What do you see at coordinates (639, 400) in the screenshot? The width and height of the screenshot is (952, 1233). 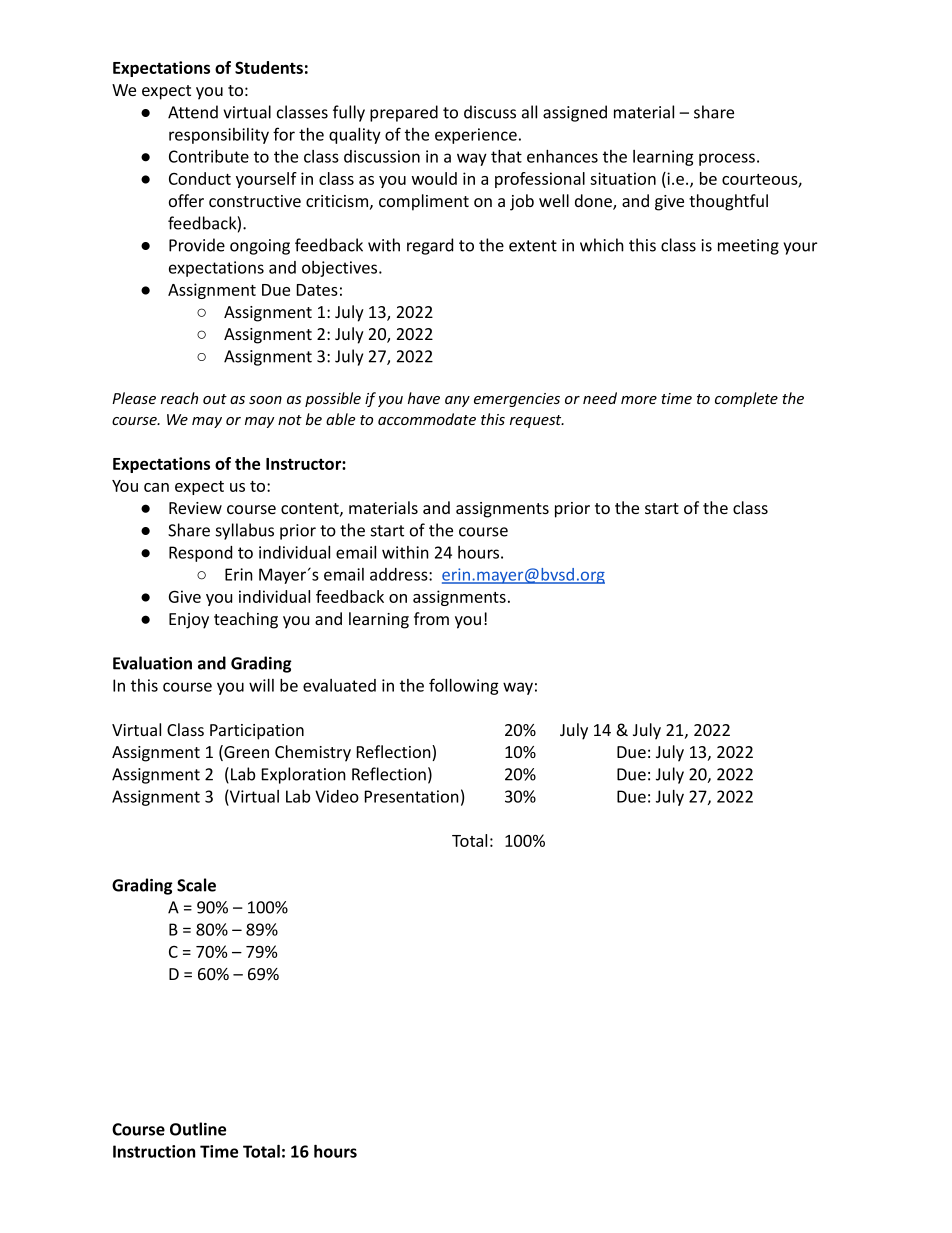 I see `more` at bounding box center [639, 400].
